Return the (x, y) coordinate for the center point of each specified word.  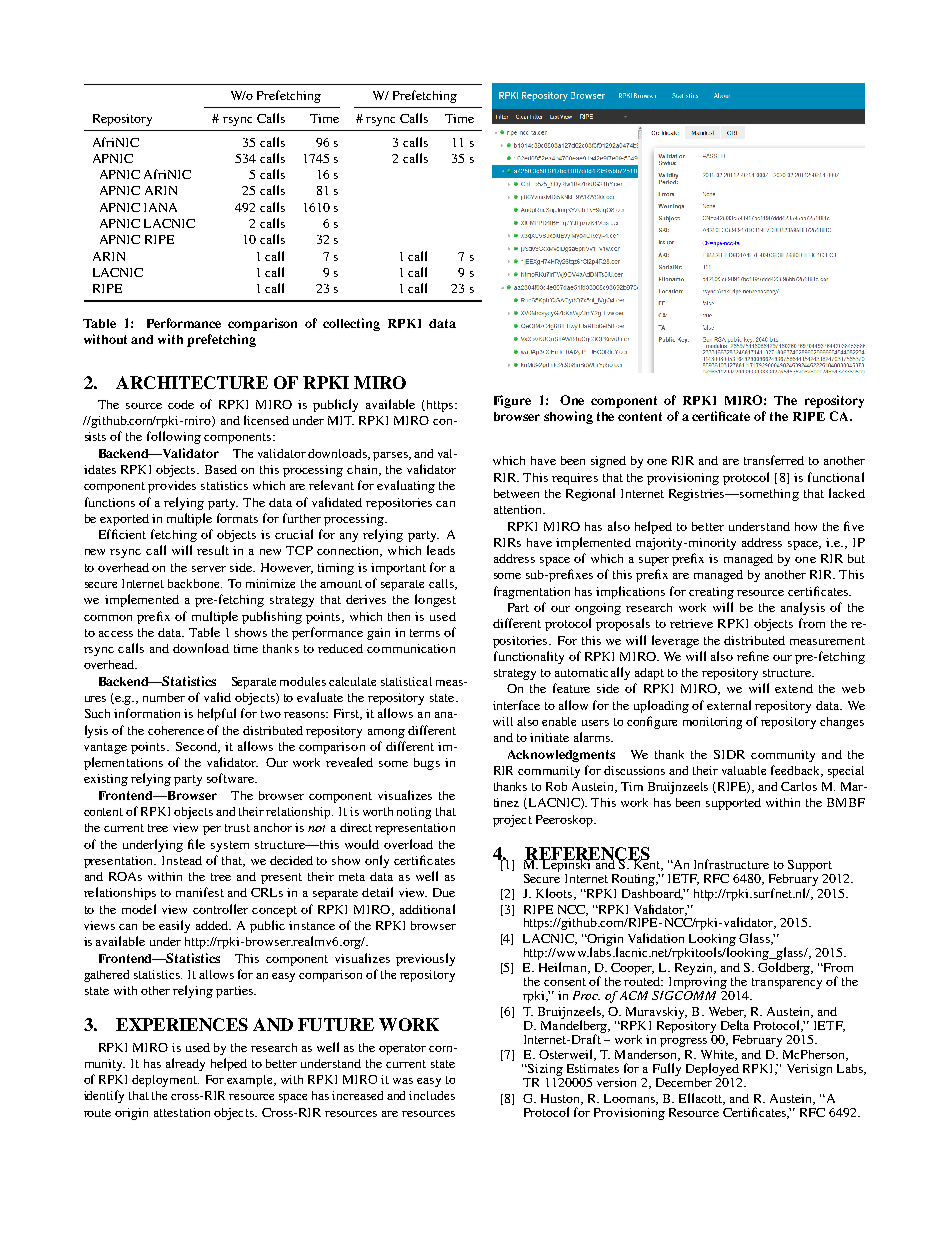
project (512, 821)
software (231, 778)
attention (519, 509)
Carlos (799, 786)
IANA (160, 207)
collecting (351, 324)
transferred (774, 460)
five (854, 526)
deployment (165, 1081)
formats (237, 518)
